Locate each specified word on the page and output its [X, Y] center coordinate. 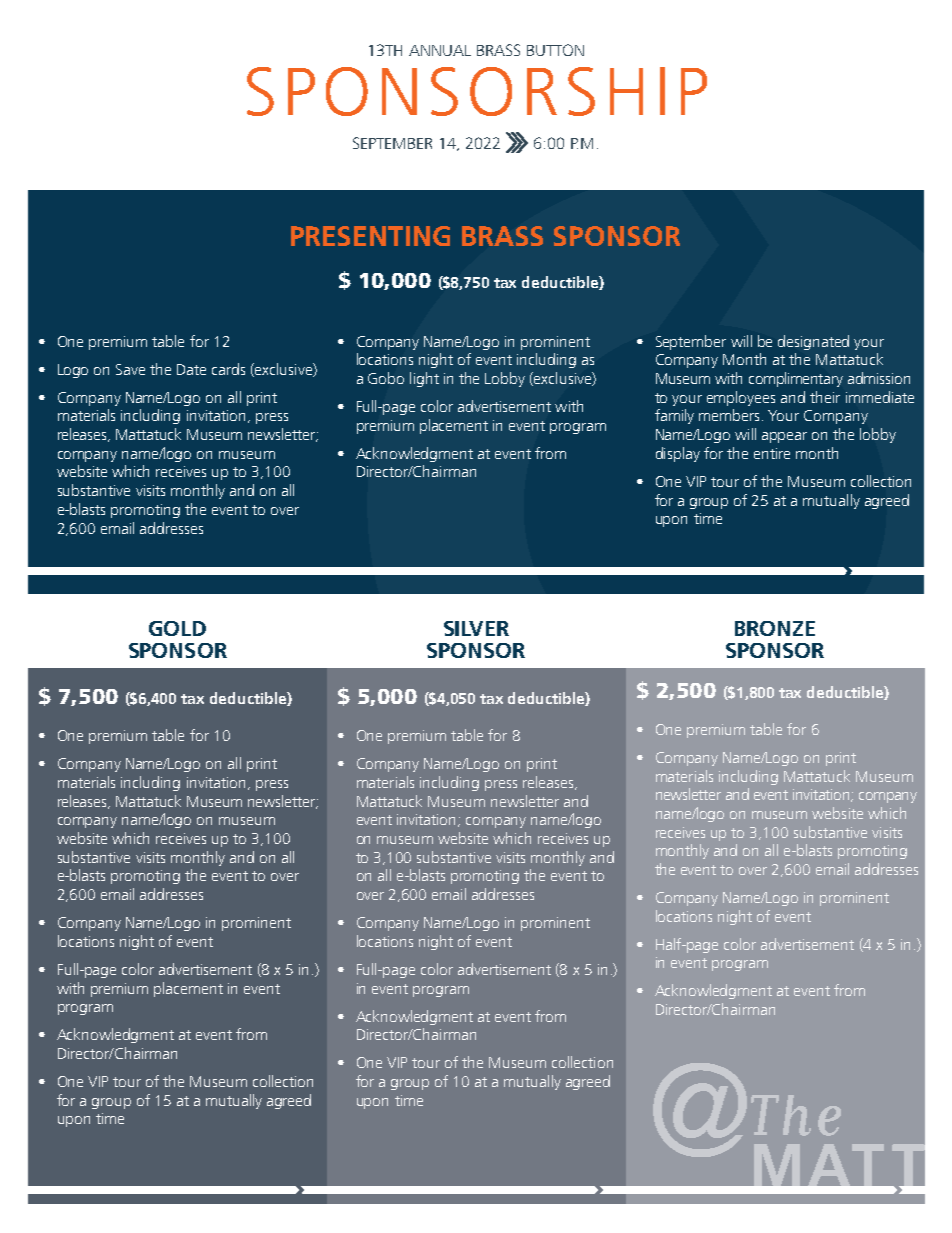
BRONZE [775, 628]
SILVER [476, 628]
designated [813, 342]
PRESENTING [370, 236]
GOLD [177, 628]
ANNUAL [440, 50]
